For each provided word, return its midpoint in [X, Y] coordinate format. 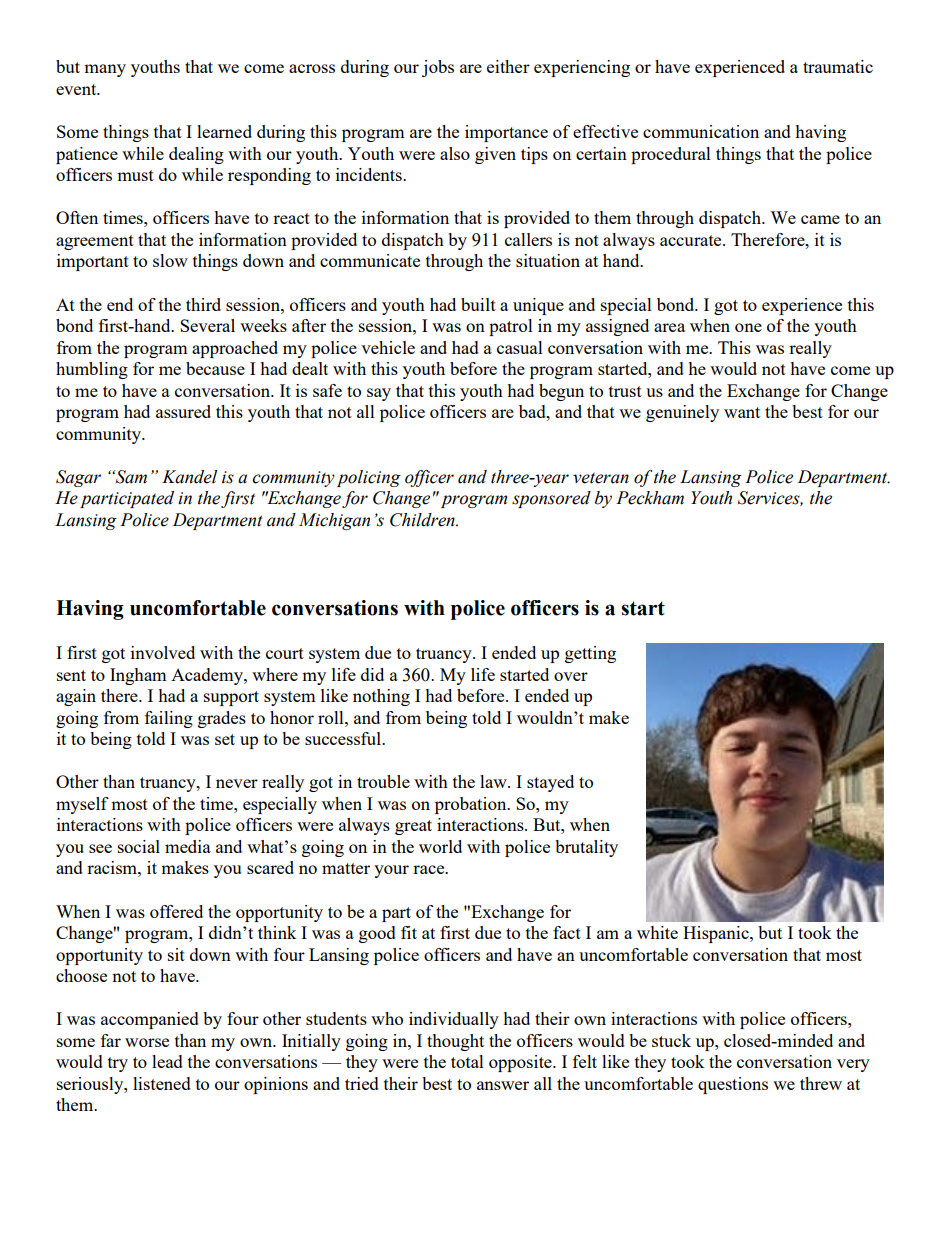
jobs [438, 68]
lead [167, 1061]
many [105, 70]
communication [701, 131]
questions [733, 1085]
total [467, 1061]
